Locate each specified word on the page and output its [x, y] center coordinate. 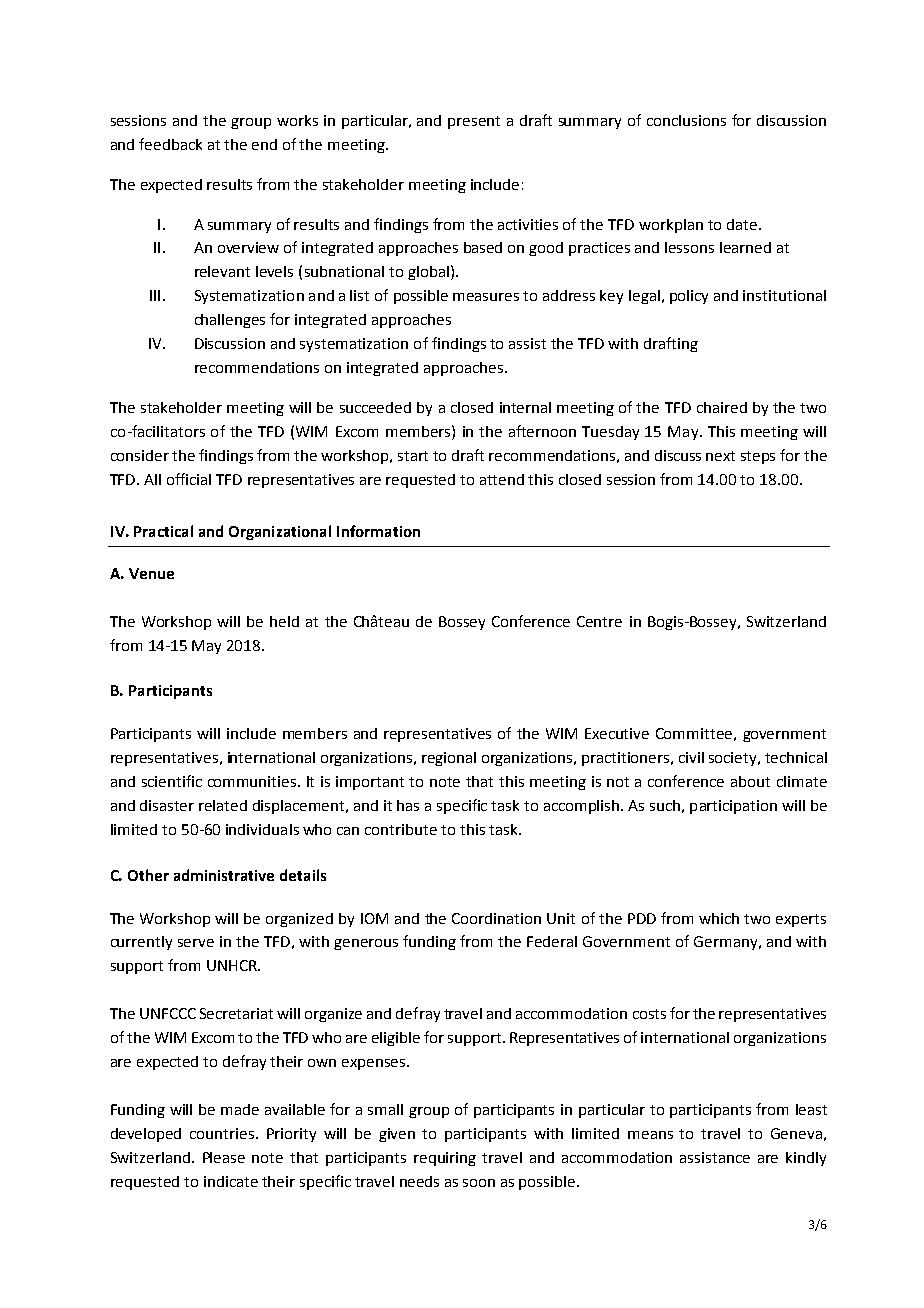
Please [224, 1157]
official [189, 479]
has [408, 805]
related [223, 805]
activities [528, 224]
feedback [170, 144]
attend [502, 479]
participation [733, 807]
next [720, 456]
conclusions [686, 120]
